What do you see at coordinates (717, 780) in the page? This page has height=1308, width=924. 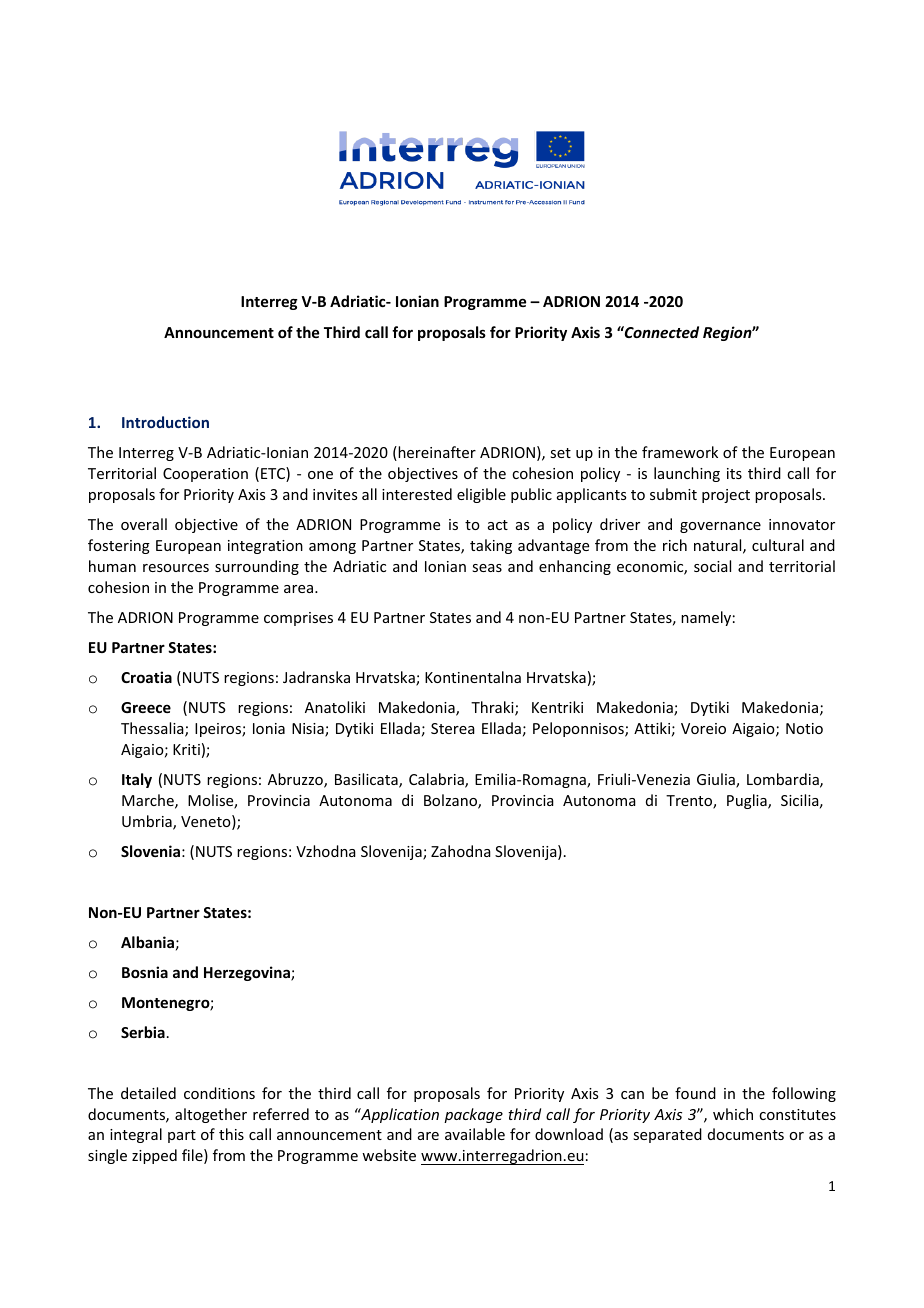 I see `Giulia` at bounding box center [717, 780].
